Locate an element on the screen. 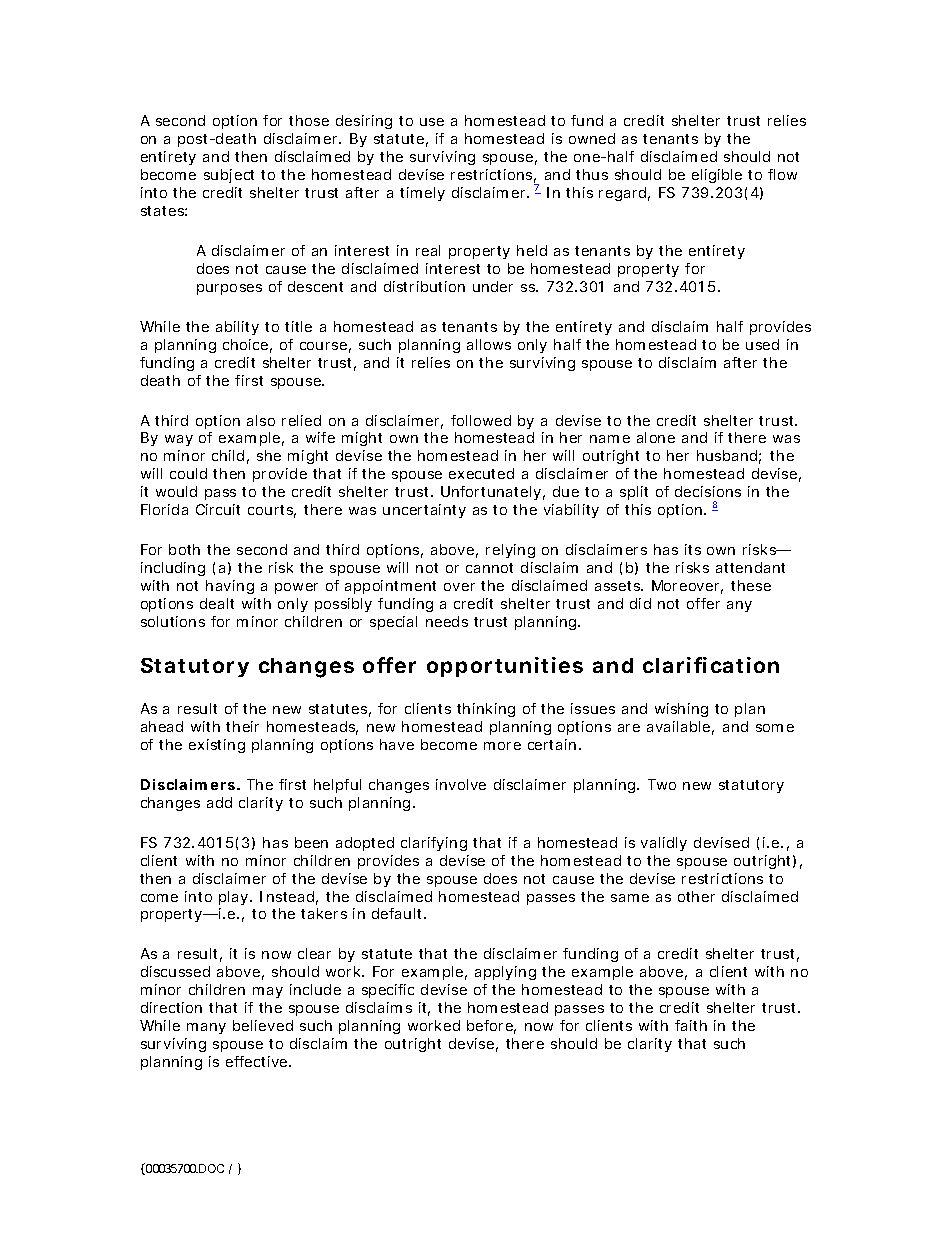  subject is located at coordinates (229, 176).
